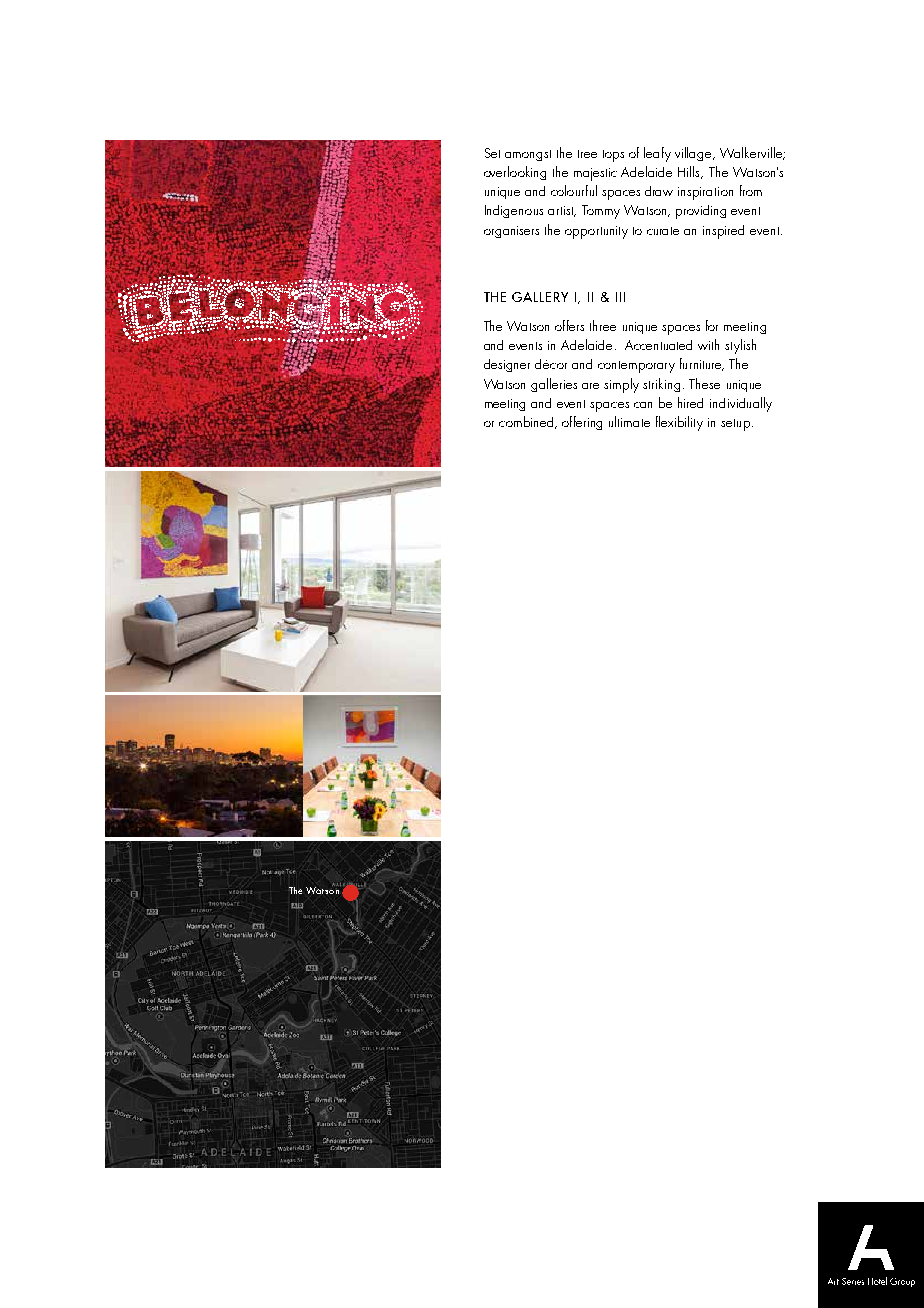 This page has height=1308, width=924. Describe the element at coordinates (527, 422) in the page. I see `combined` at that location.
